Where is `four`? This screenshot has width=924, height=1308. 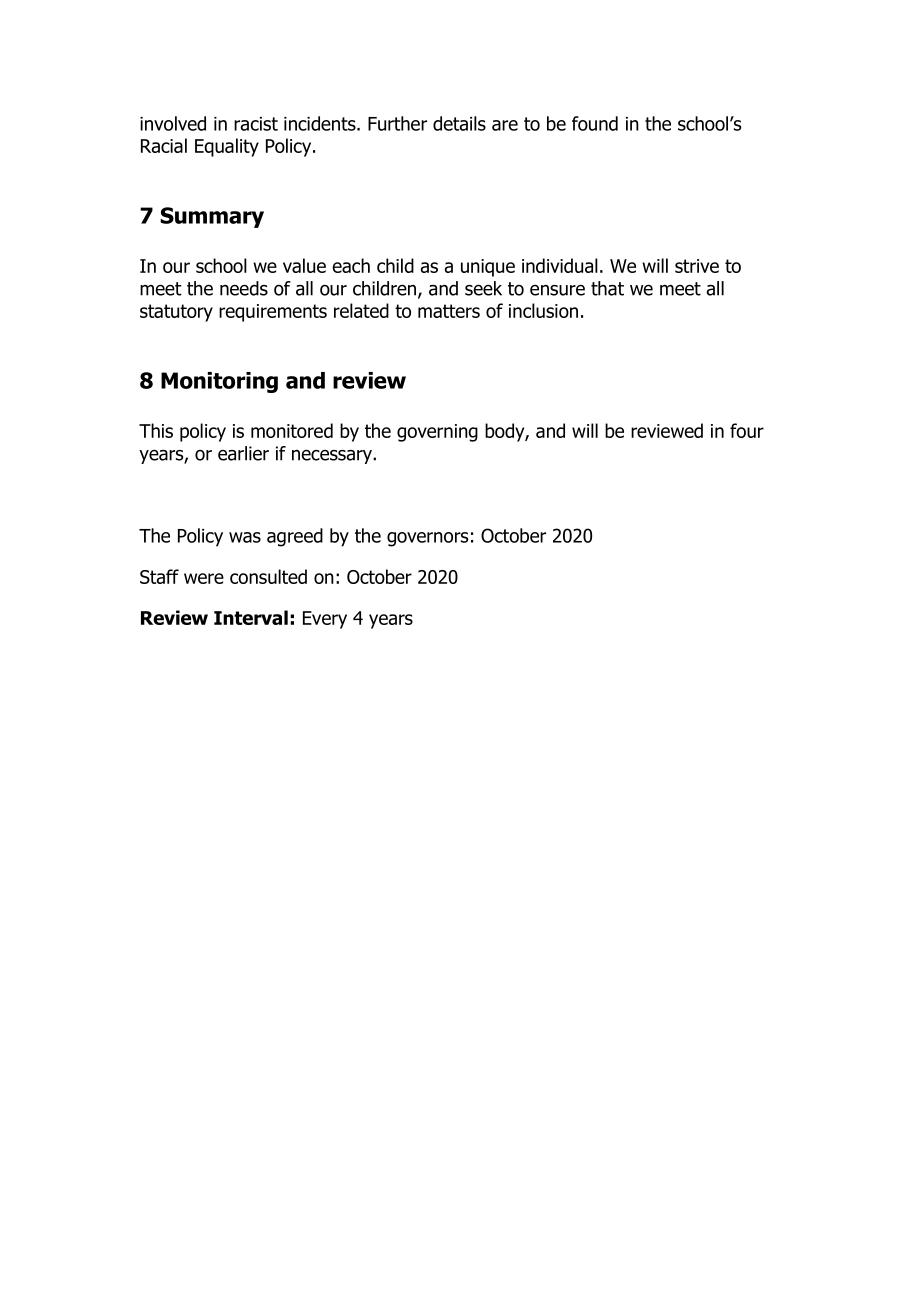 four is located at coordinates (747, 430).
